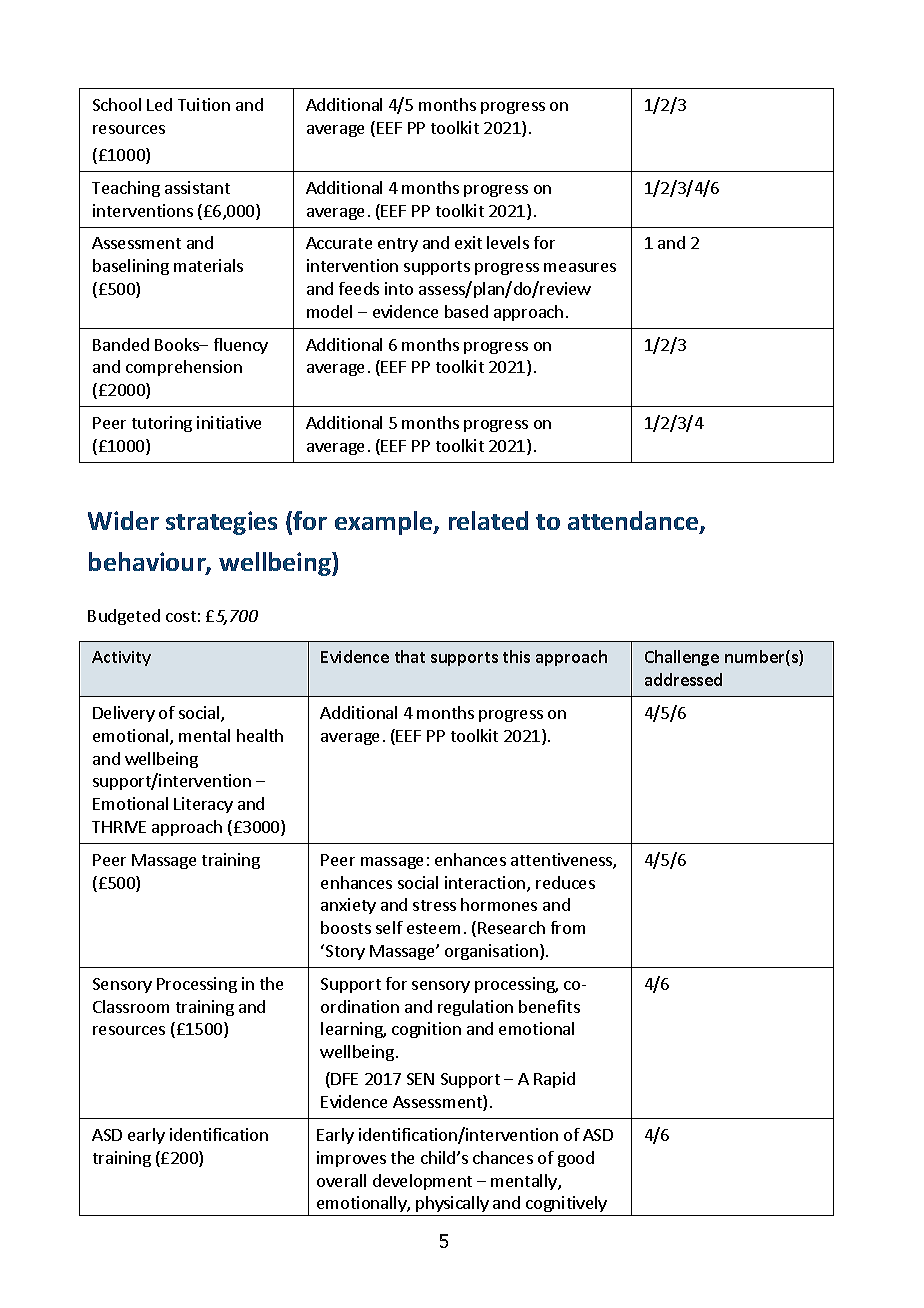 This image has width=924, height=1308. What do you see at coordinates (410, 656) in the image?
I see `that` at bounding box center [410, 656].
